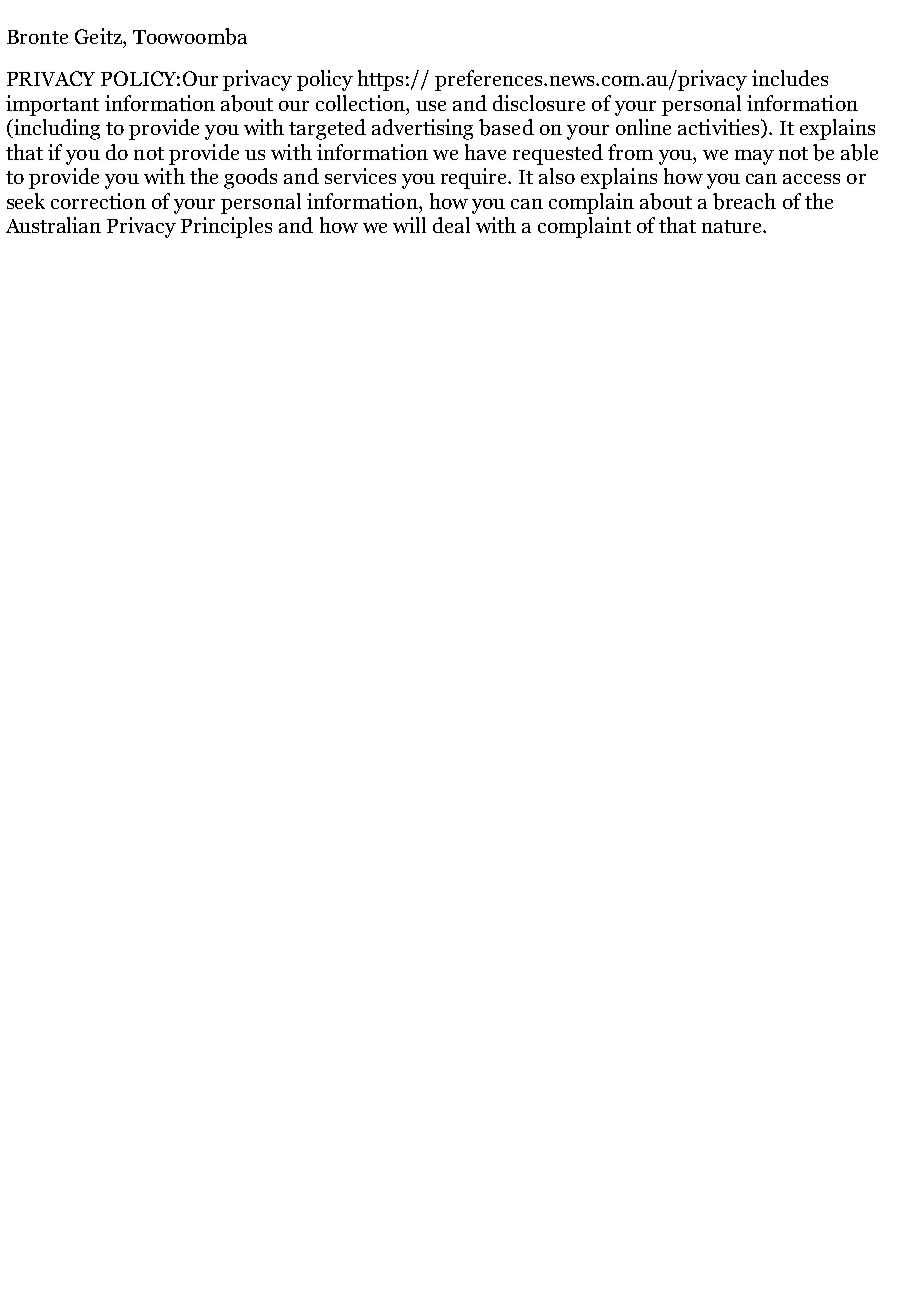 This document has width=924, height=1308. I want to click on may, so click(754, 157).
